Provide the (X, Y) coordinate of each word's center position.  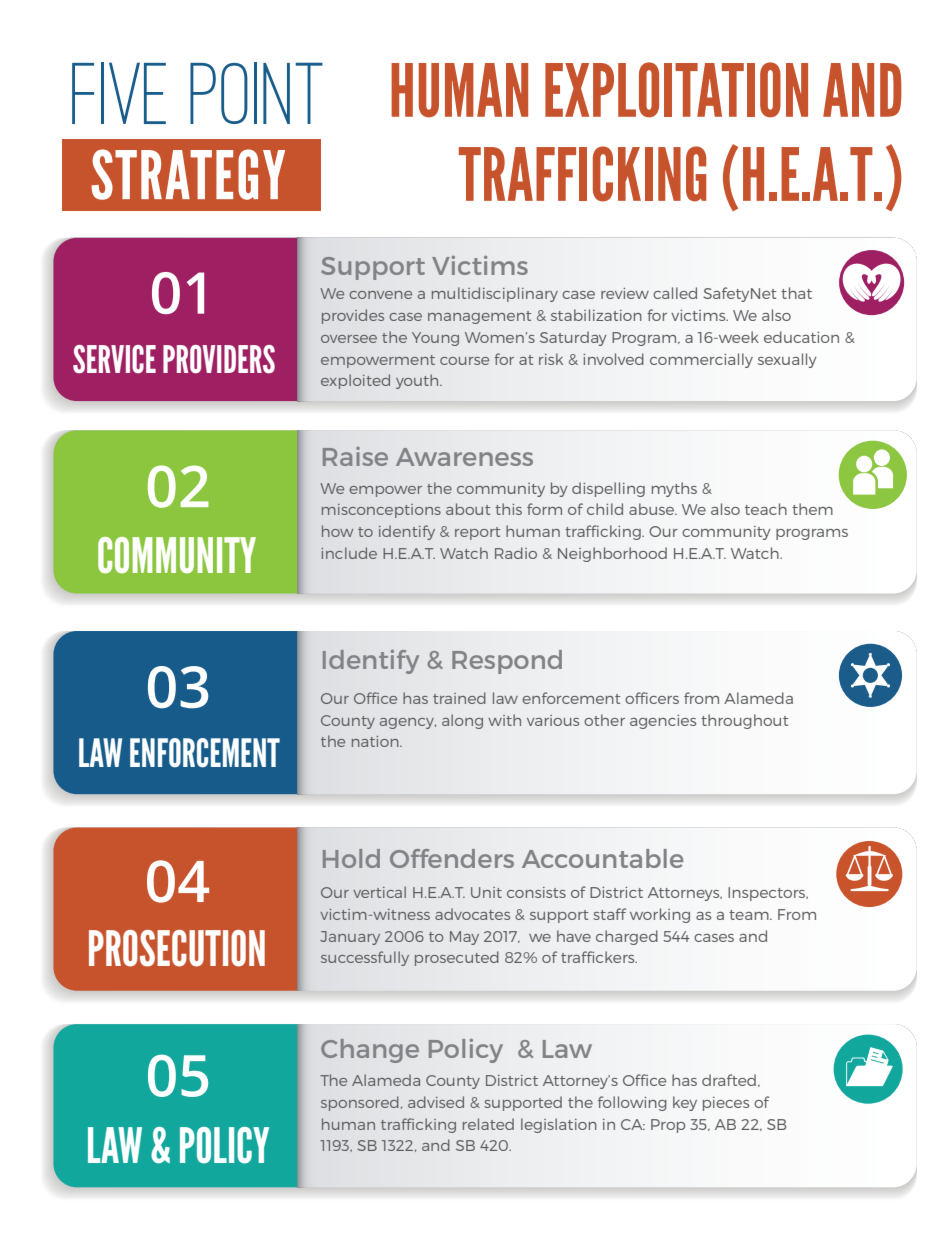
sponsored (360, 1103)
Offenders (452, 858)
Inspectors (768, 894)
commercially (701, 360)
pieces (726, 1104)
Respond (507, 662)
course (464, 361)
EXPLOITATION (676, 90)
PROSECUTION (177, 948)
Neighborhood (612, 554)
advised (436, 1102)
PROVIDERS (219, 359)
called (675, 293)
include (349, 553)
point (256, 93)
